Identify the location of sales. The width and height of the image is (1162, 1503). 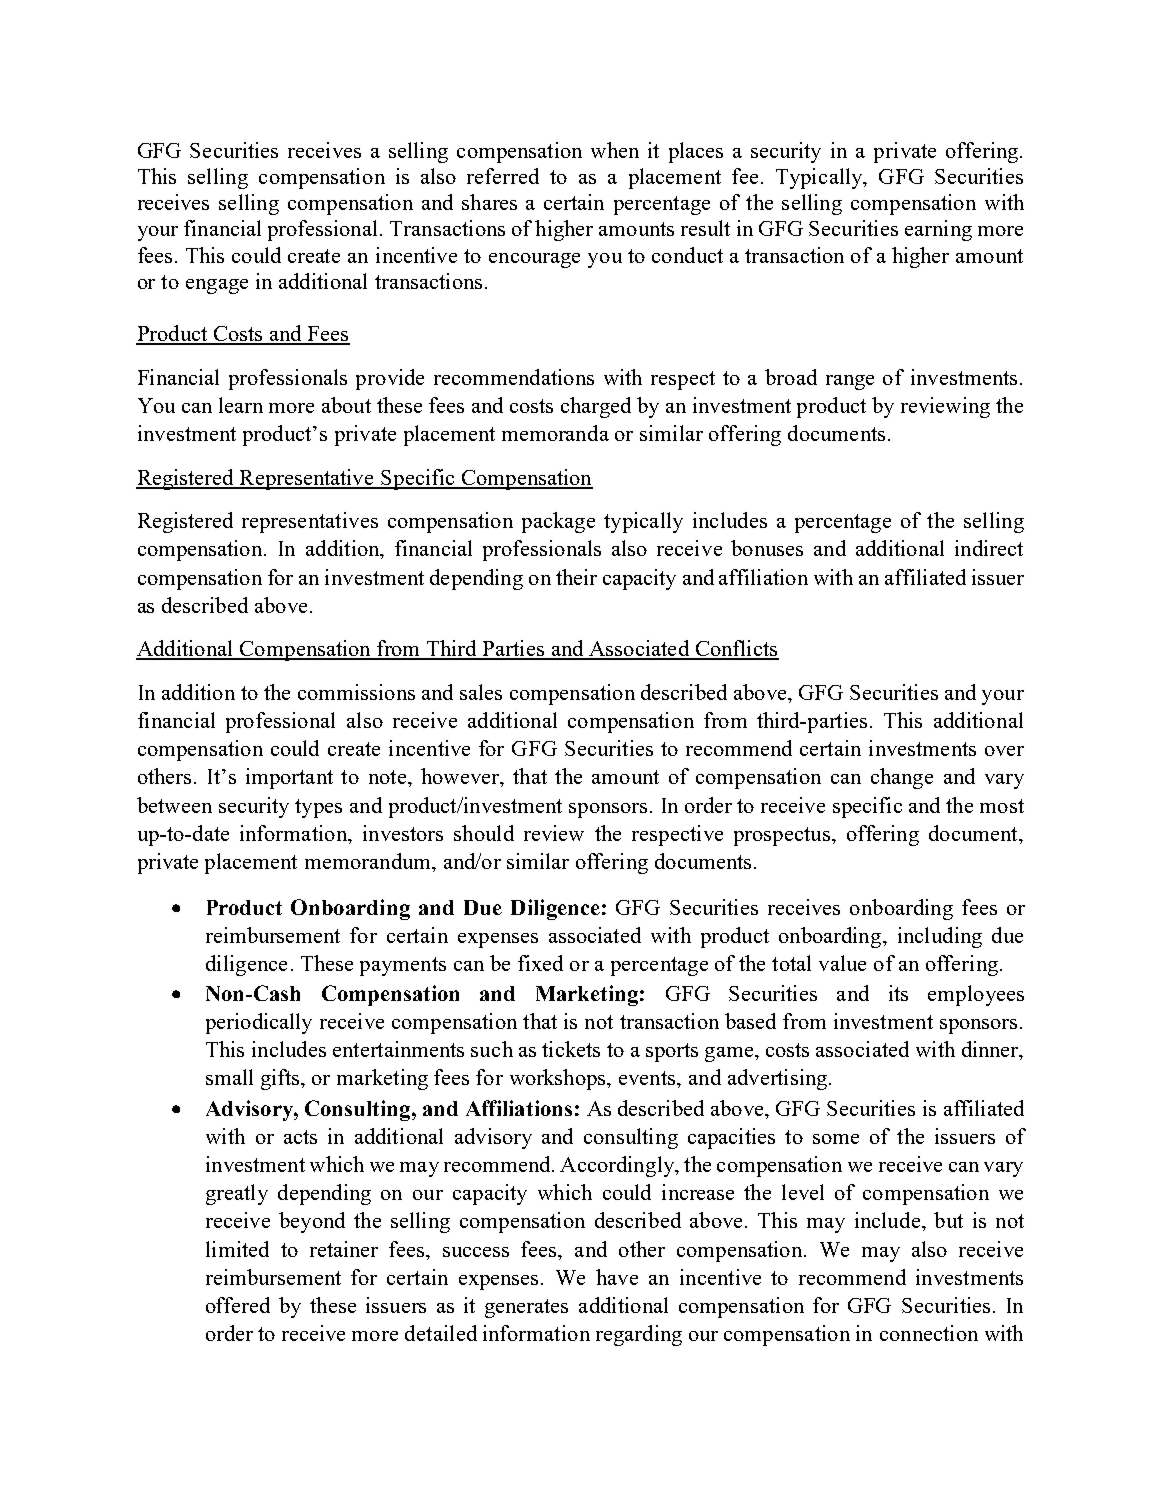
(481, 692).
